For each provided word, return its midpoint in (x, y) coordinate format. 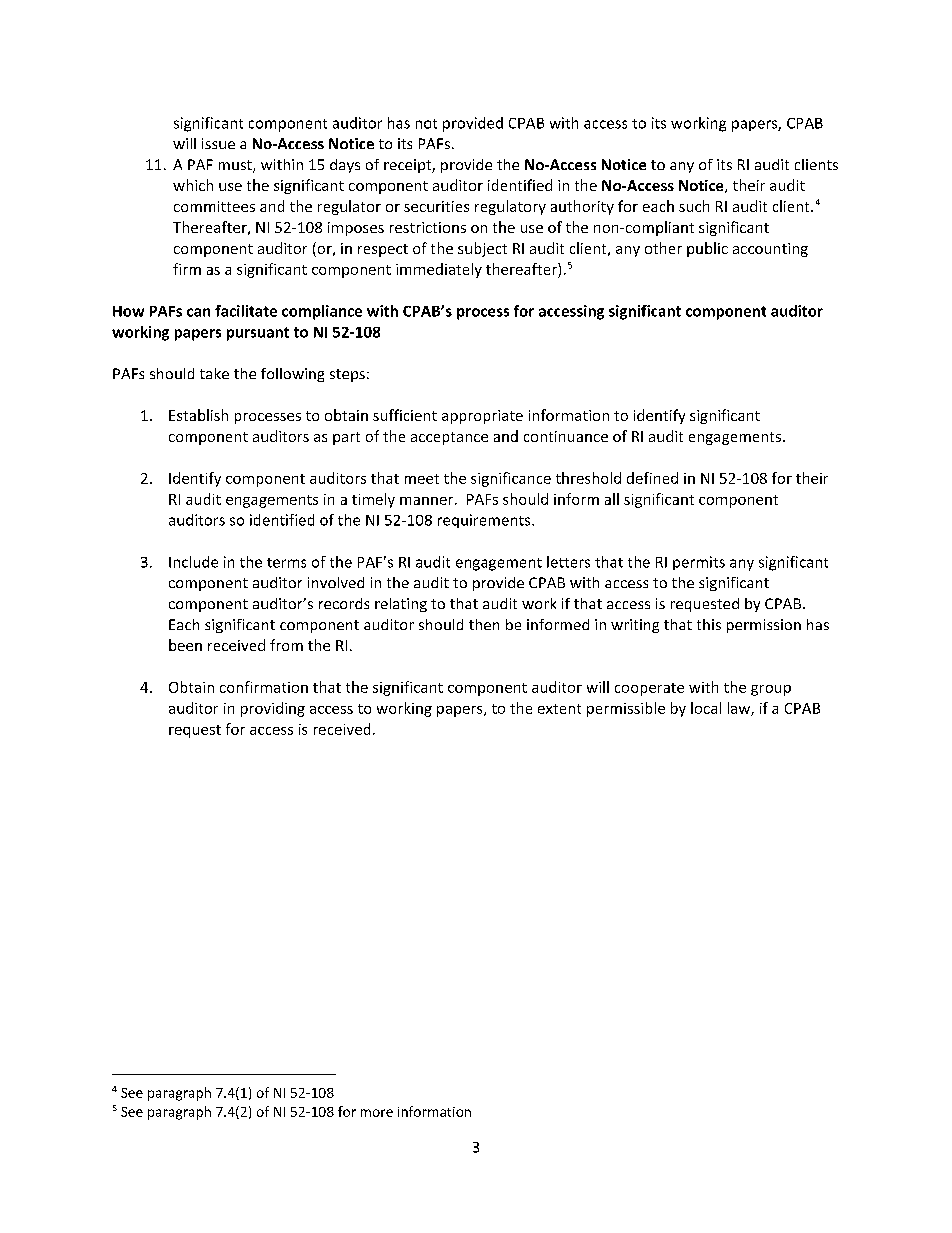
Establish (198, 415)
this (709, 624)
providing (273, 709)
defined (652, 478)
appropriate (482, 417)
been (185, 645)
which (193, 185)
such (694, 206)
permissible (626, 709)
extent (559, 709)
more (377, 1113)
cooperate (649, 689)
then (484, 624)
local (706, 708)
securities (436, 206)
